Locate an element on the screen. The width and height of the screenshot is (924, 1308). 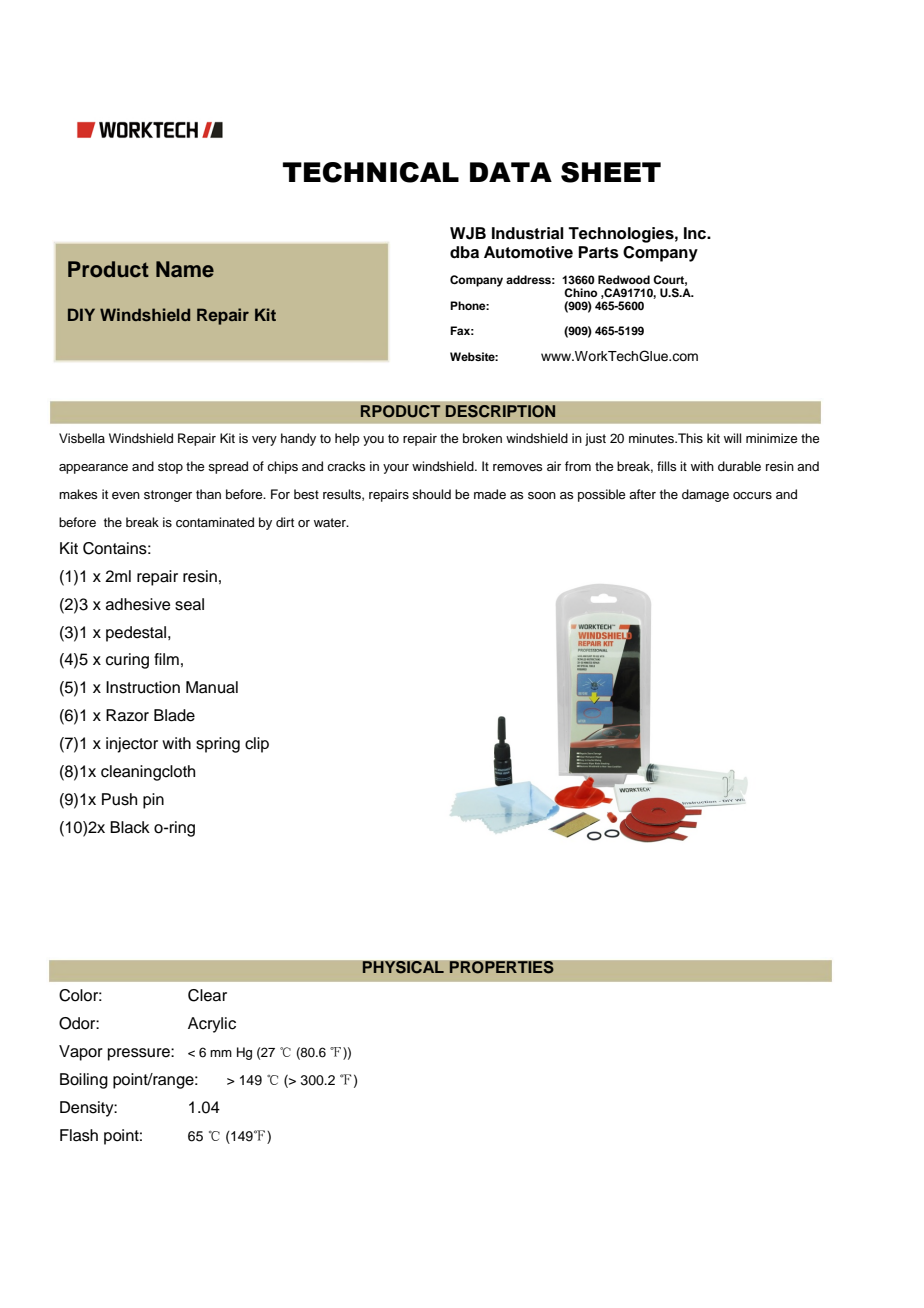
stronger is located at coordinates (168, 496).
